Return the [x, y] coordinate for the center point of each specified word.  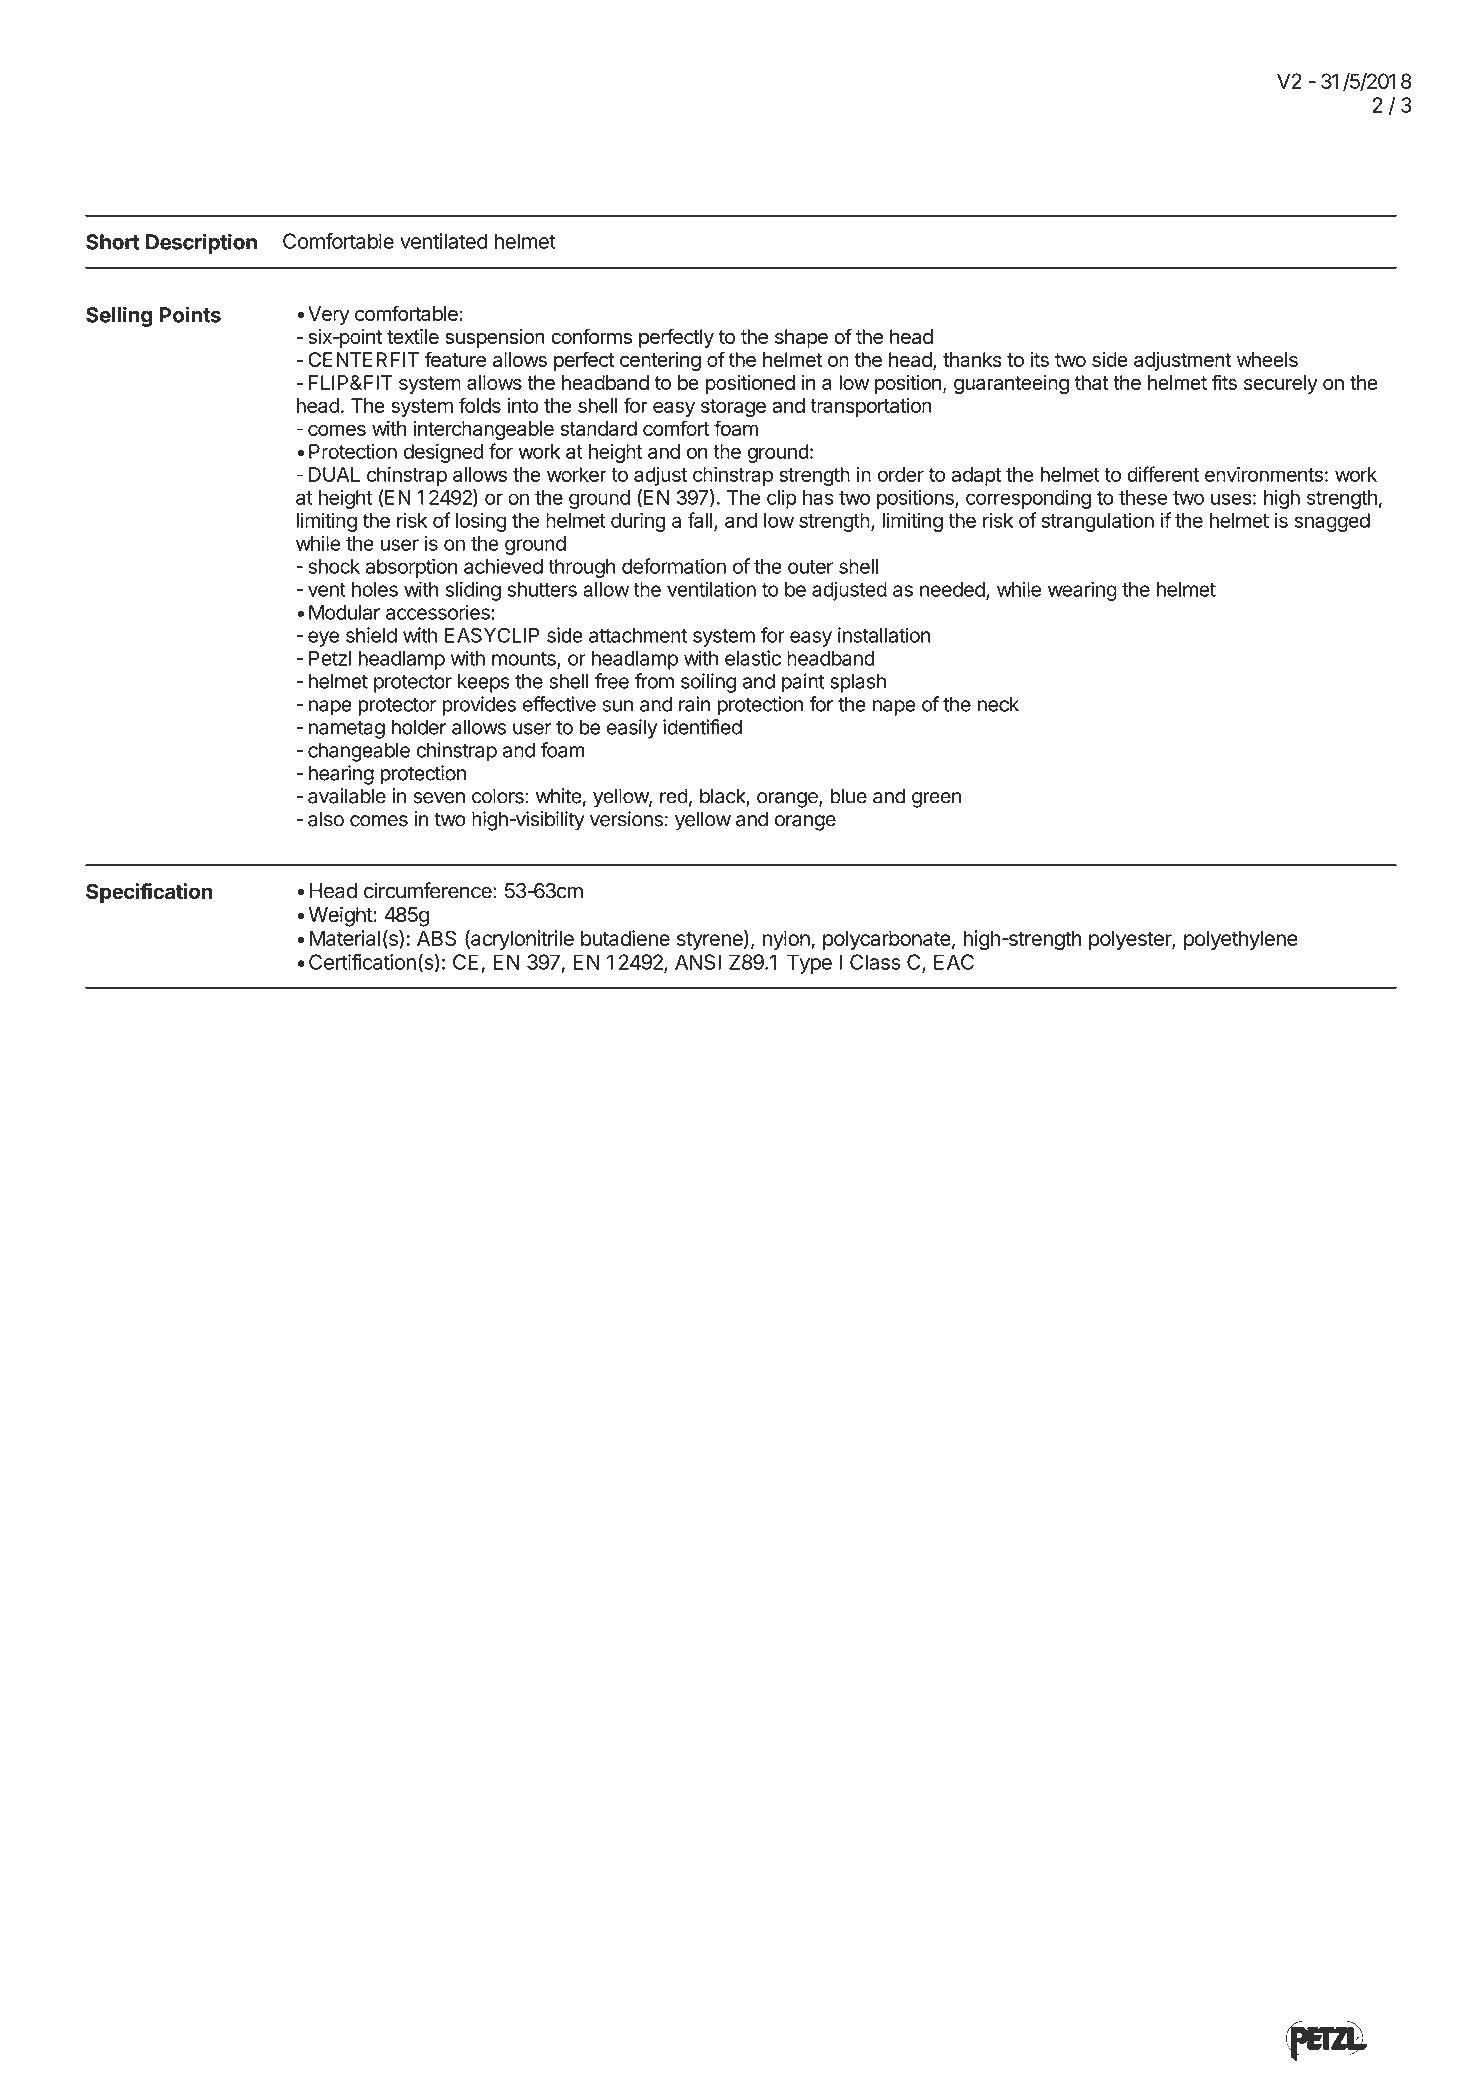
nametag [347, 730]
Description [201, 243]
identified [702, 727]
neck [998, 704]
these [1143, 497]
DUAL [334, 474]
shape [801, 338]
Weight [341, 916]
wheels [1267, 359]
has [818, 497]
